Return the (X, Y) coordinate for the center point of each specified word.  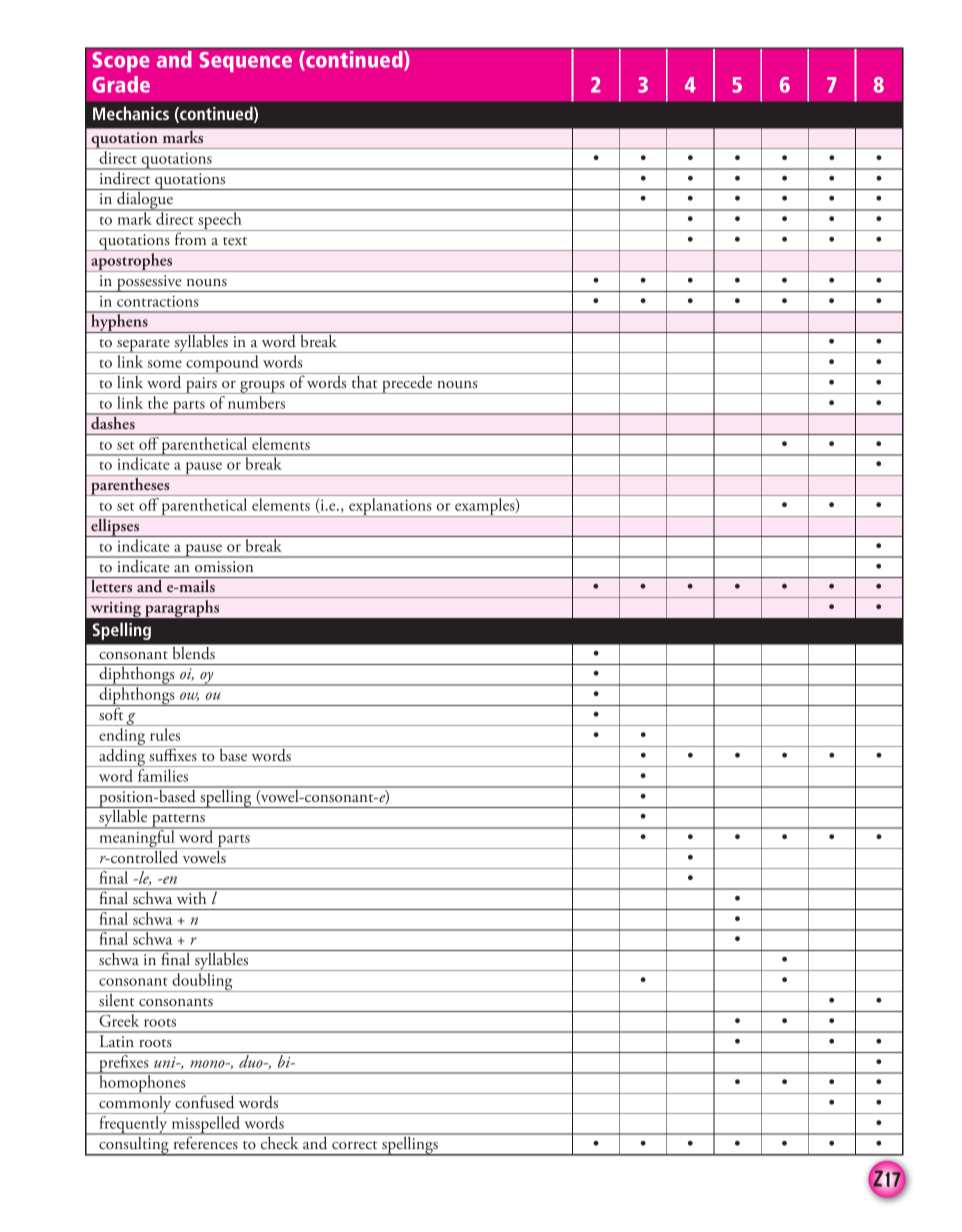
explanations (390, 507)
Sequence (245, 62)
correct (354, 1145)
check (280, 1141)
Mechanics (131, 113)
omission (224, 567)
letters (111, 586)
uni (166, 1062)
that (364, 380)
